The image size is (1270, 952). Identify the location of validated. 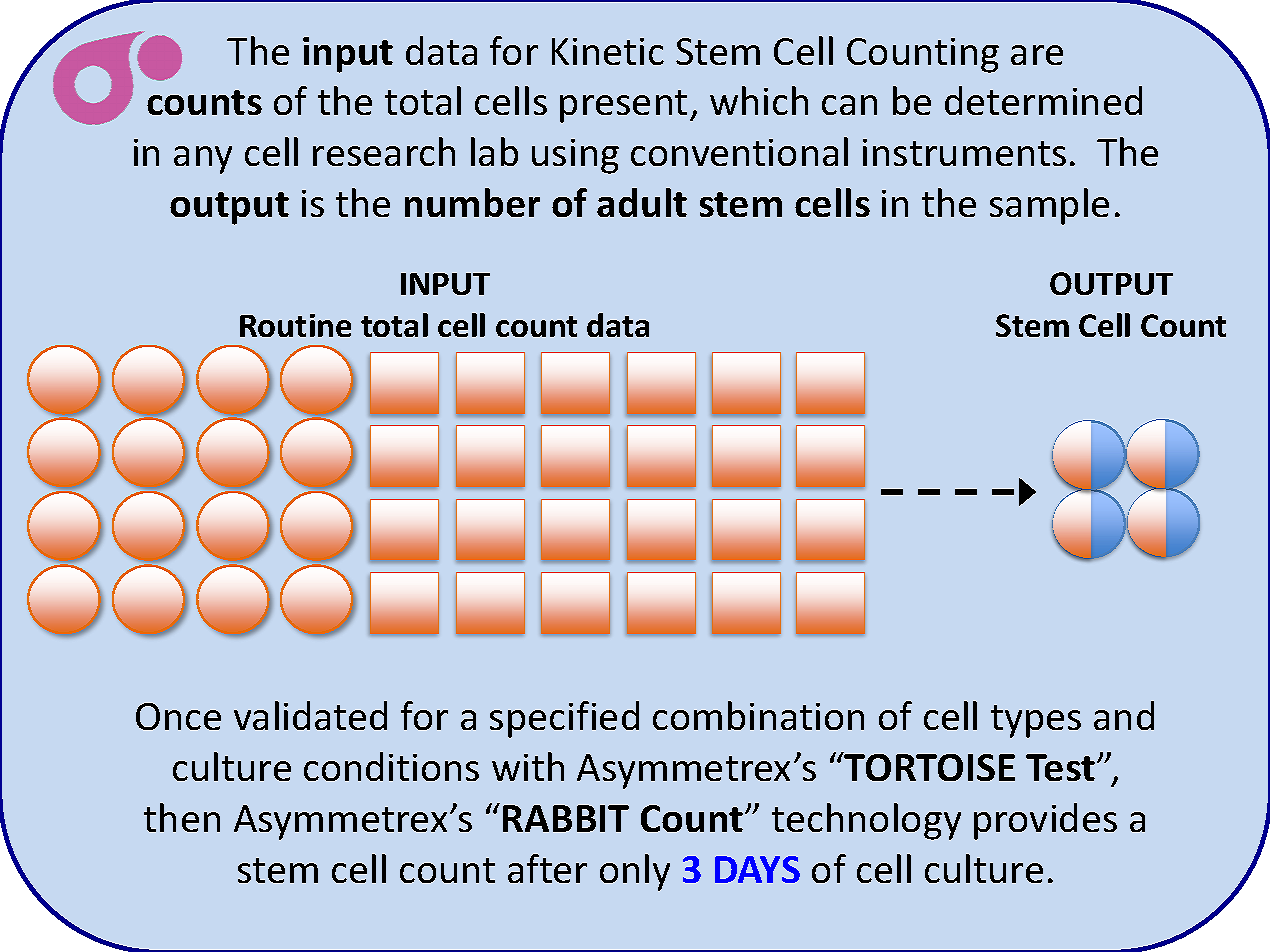
(310, 715).
